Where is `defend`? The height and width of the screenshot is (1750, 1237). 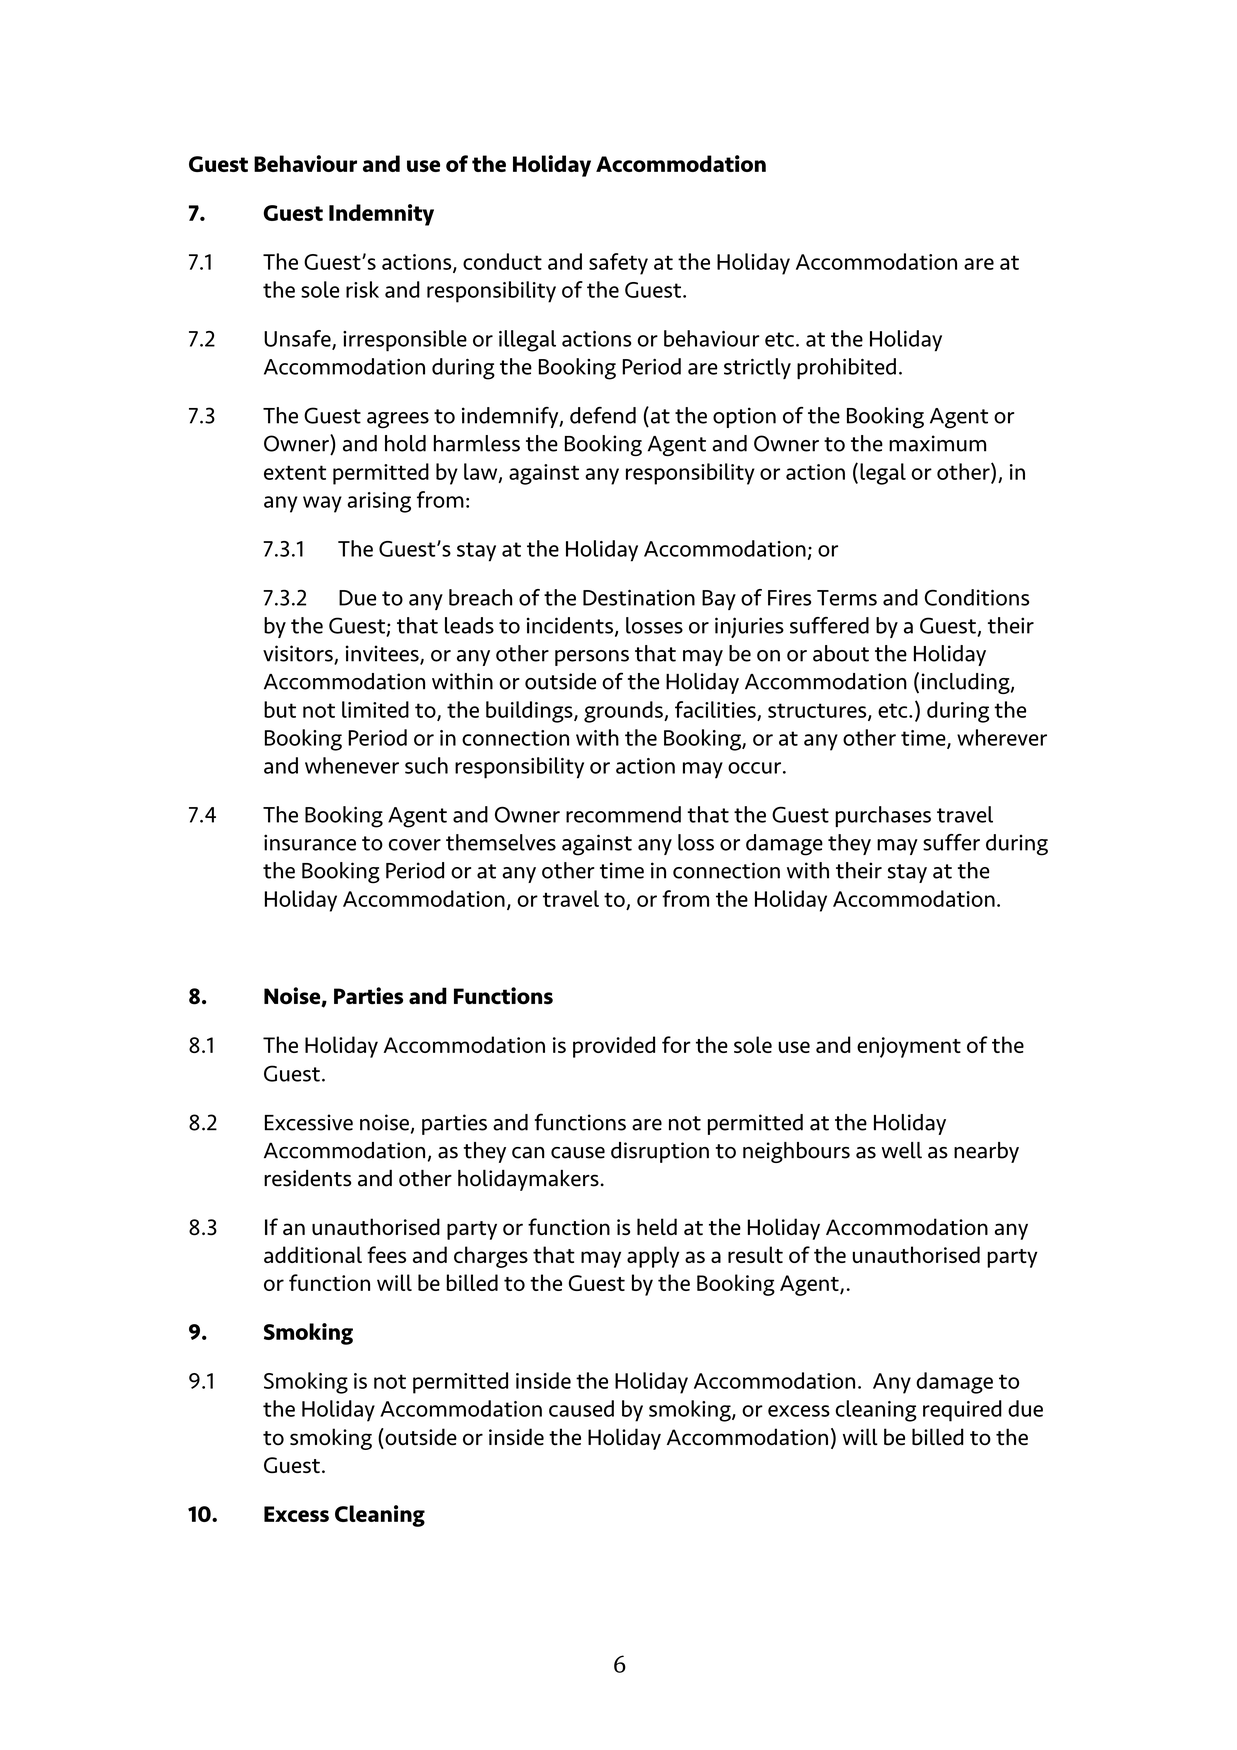 defend is located at coordinates (603, 415).
